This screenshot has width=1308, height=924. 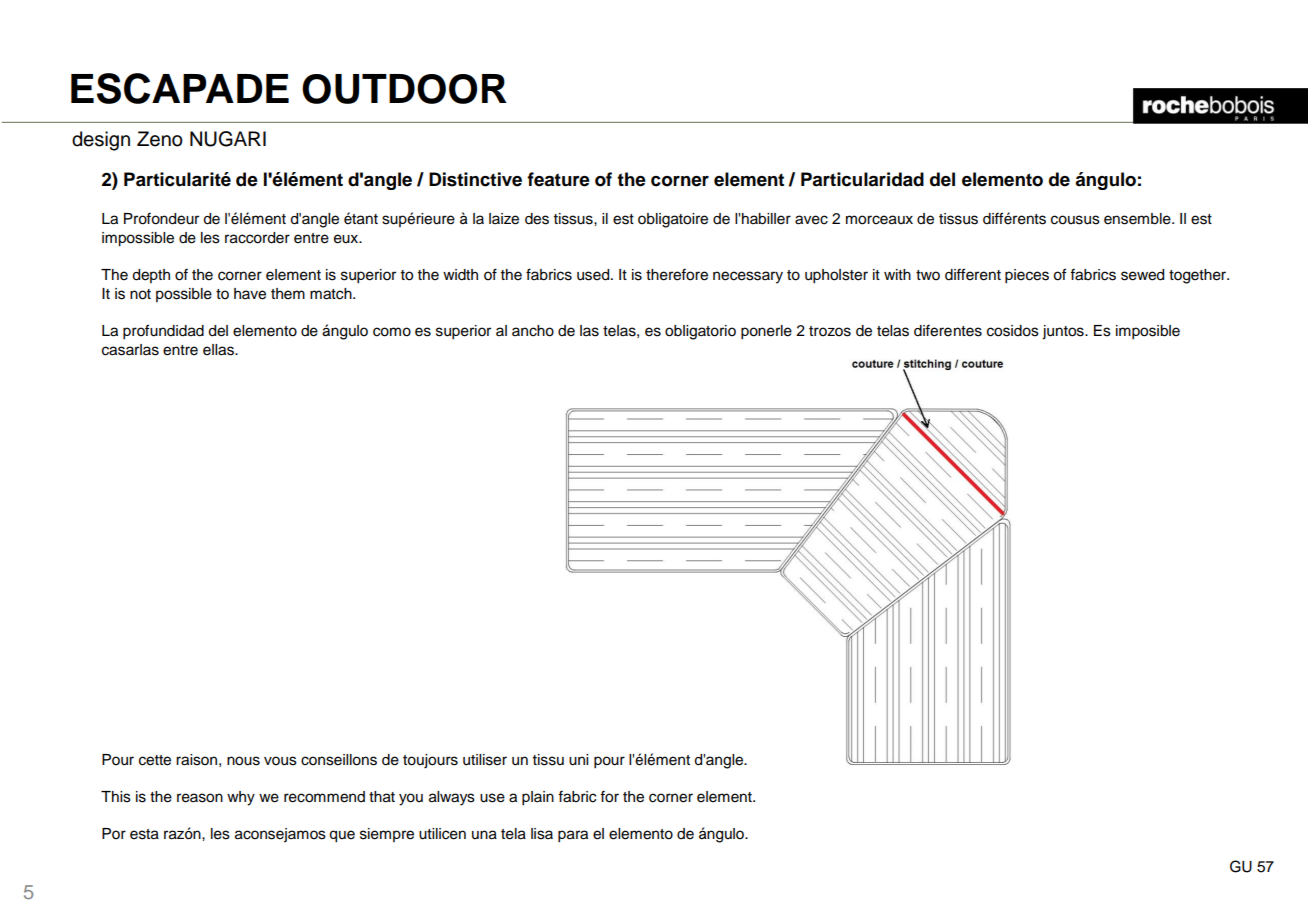 I want to click on feature, so click(x=558, y=179).
